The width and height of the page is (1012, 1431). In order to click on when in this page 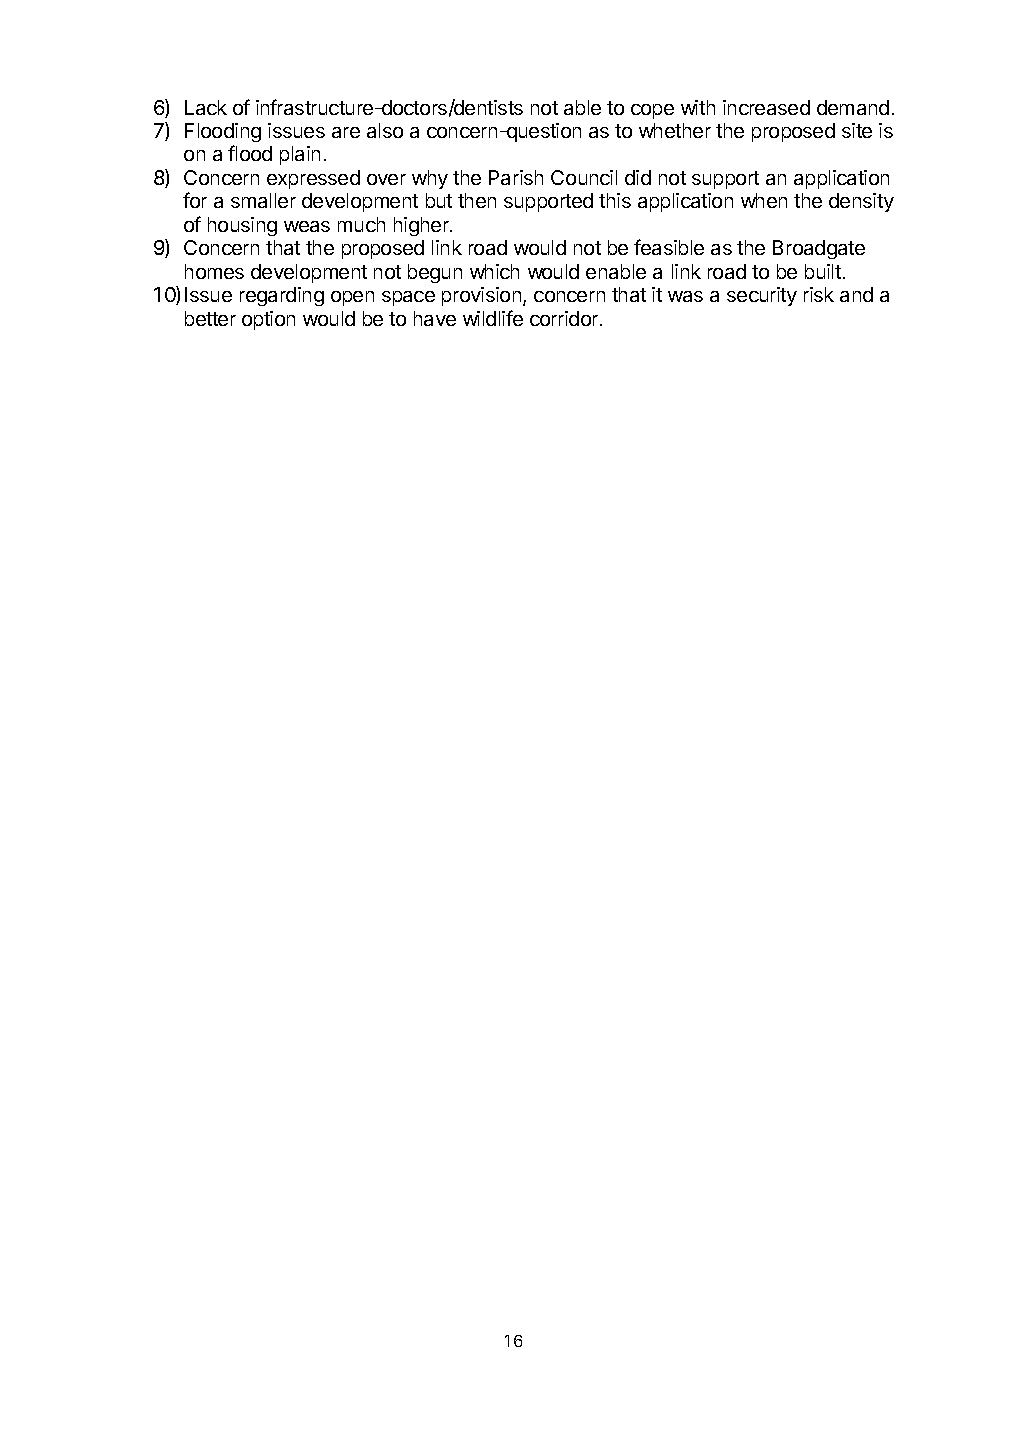, I will do `click(764, 200)`.
